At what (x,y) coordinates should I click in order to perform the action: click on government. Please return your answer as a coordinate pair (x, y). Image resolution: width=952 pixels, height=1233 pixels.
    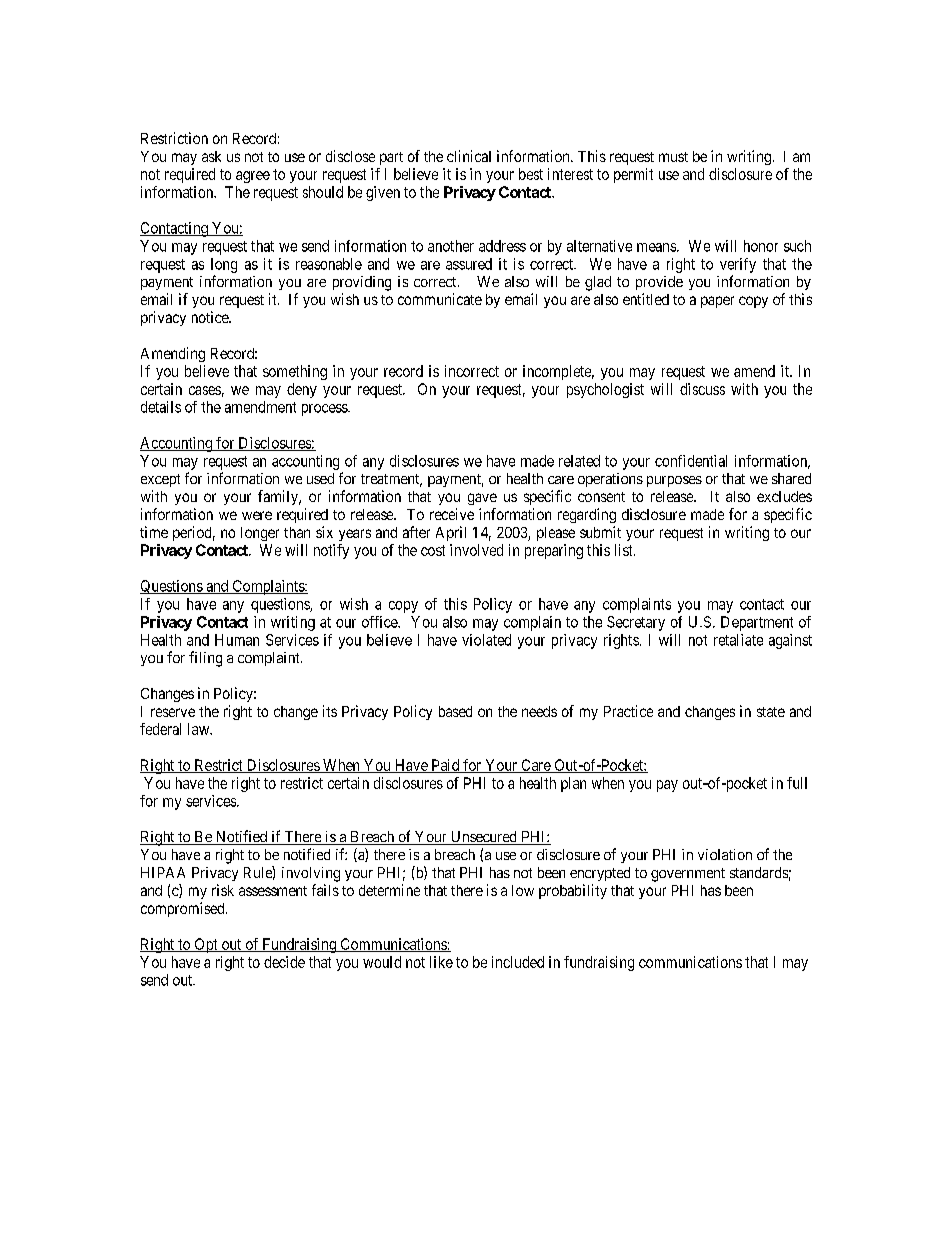
    Looking at the image, I should click on (688, 875).
